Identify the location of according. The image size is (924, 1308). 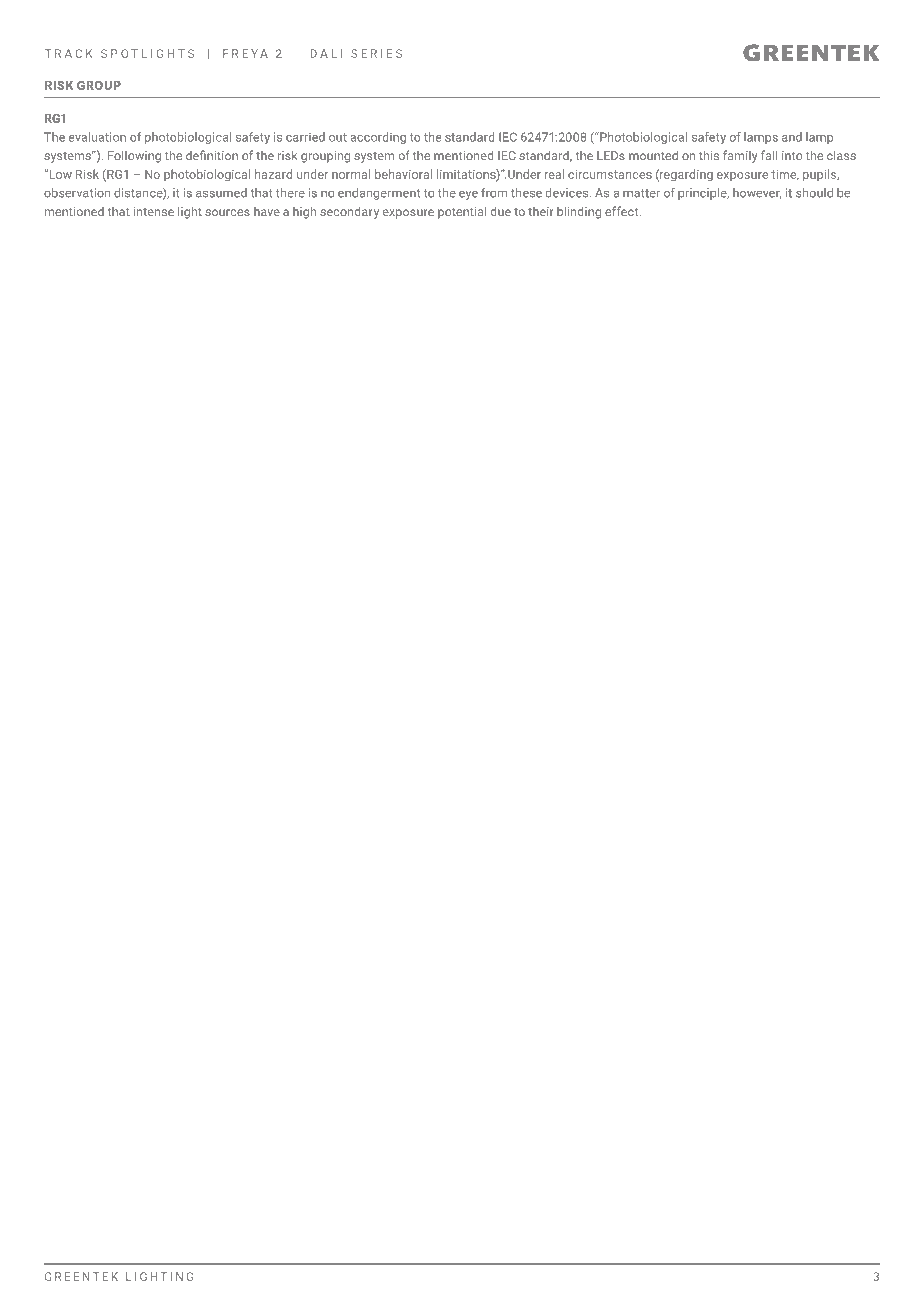
(378, 138).
